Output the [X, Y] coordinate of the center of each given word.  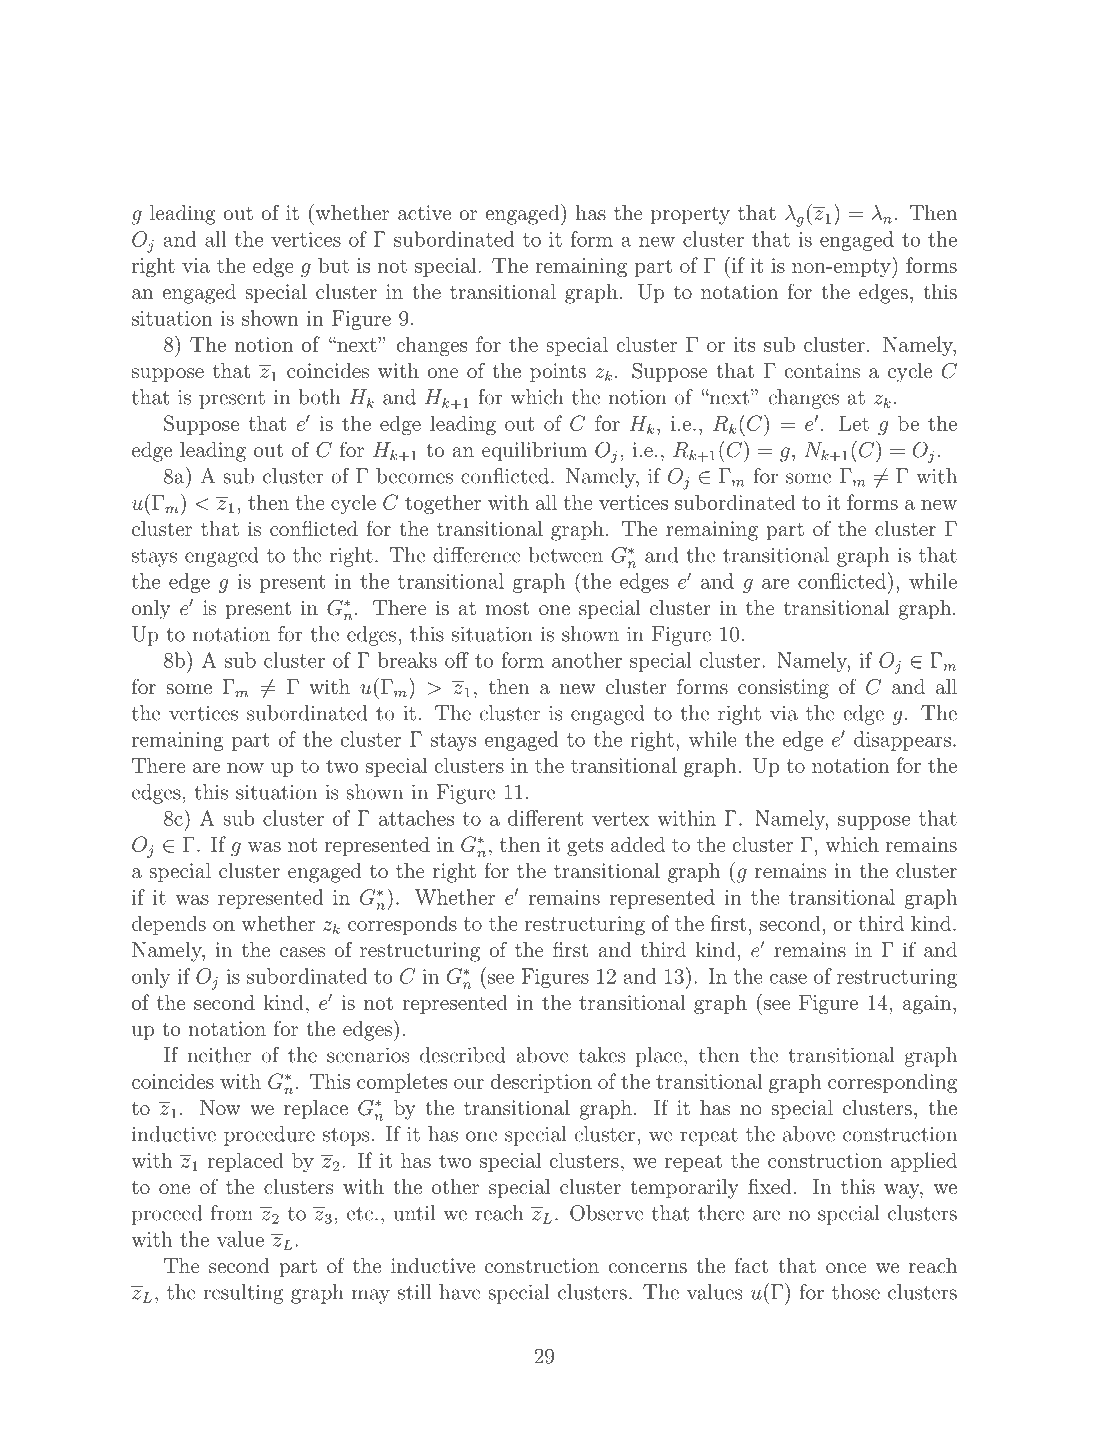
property [690, 215]
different [545, 818]
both [319, 397]
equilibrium [534, 452]
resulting [243, 1294]
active [424, 212]
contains [822, 370]
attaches [416, 818]
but [333, 265]
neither [219, 1055]
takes [602, 1055]
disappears [902, 741]
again [926, 1004]
